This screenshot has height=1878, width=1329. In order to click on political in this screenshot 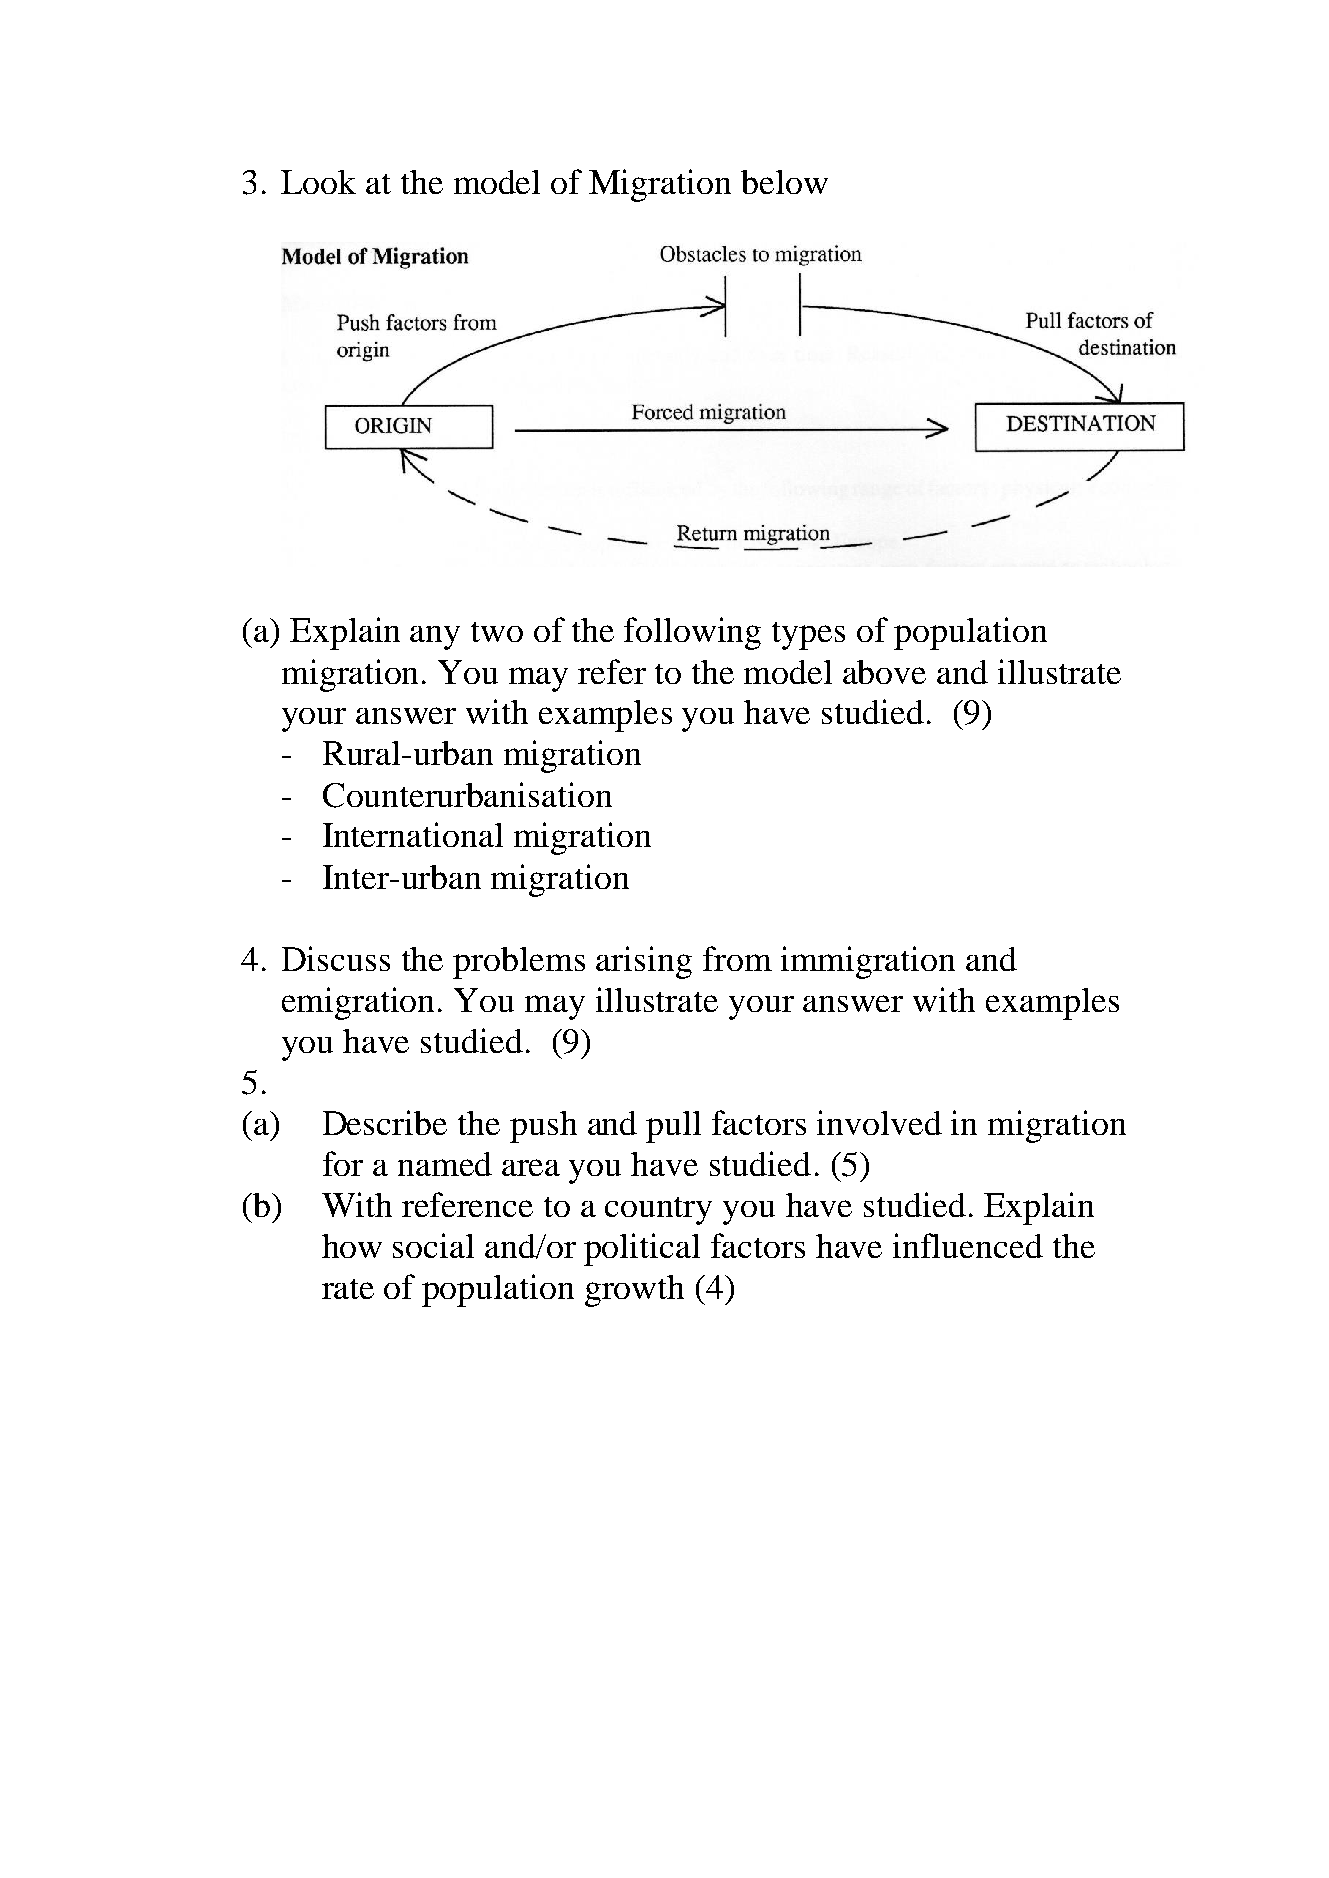, I will do `click(642, 1249)`.
